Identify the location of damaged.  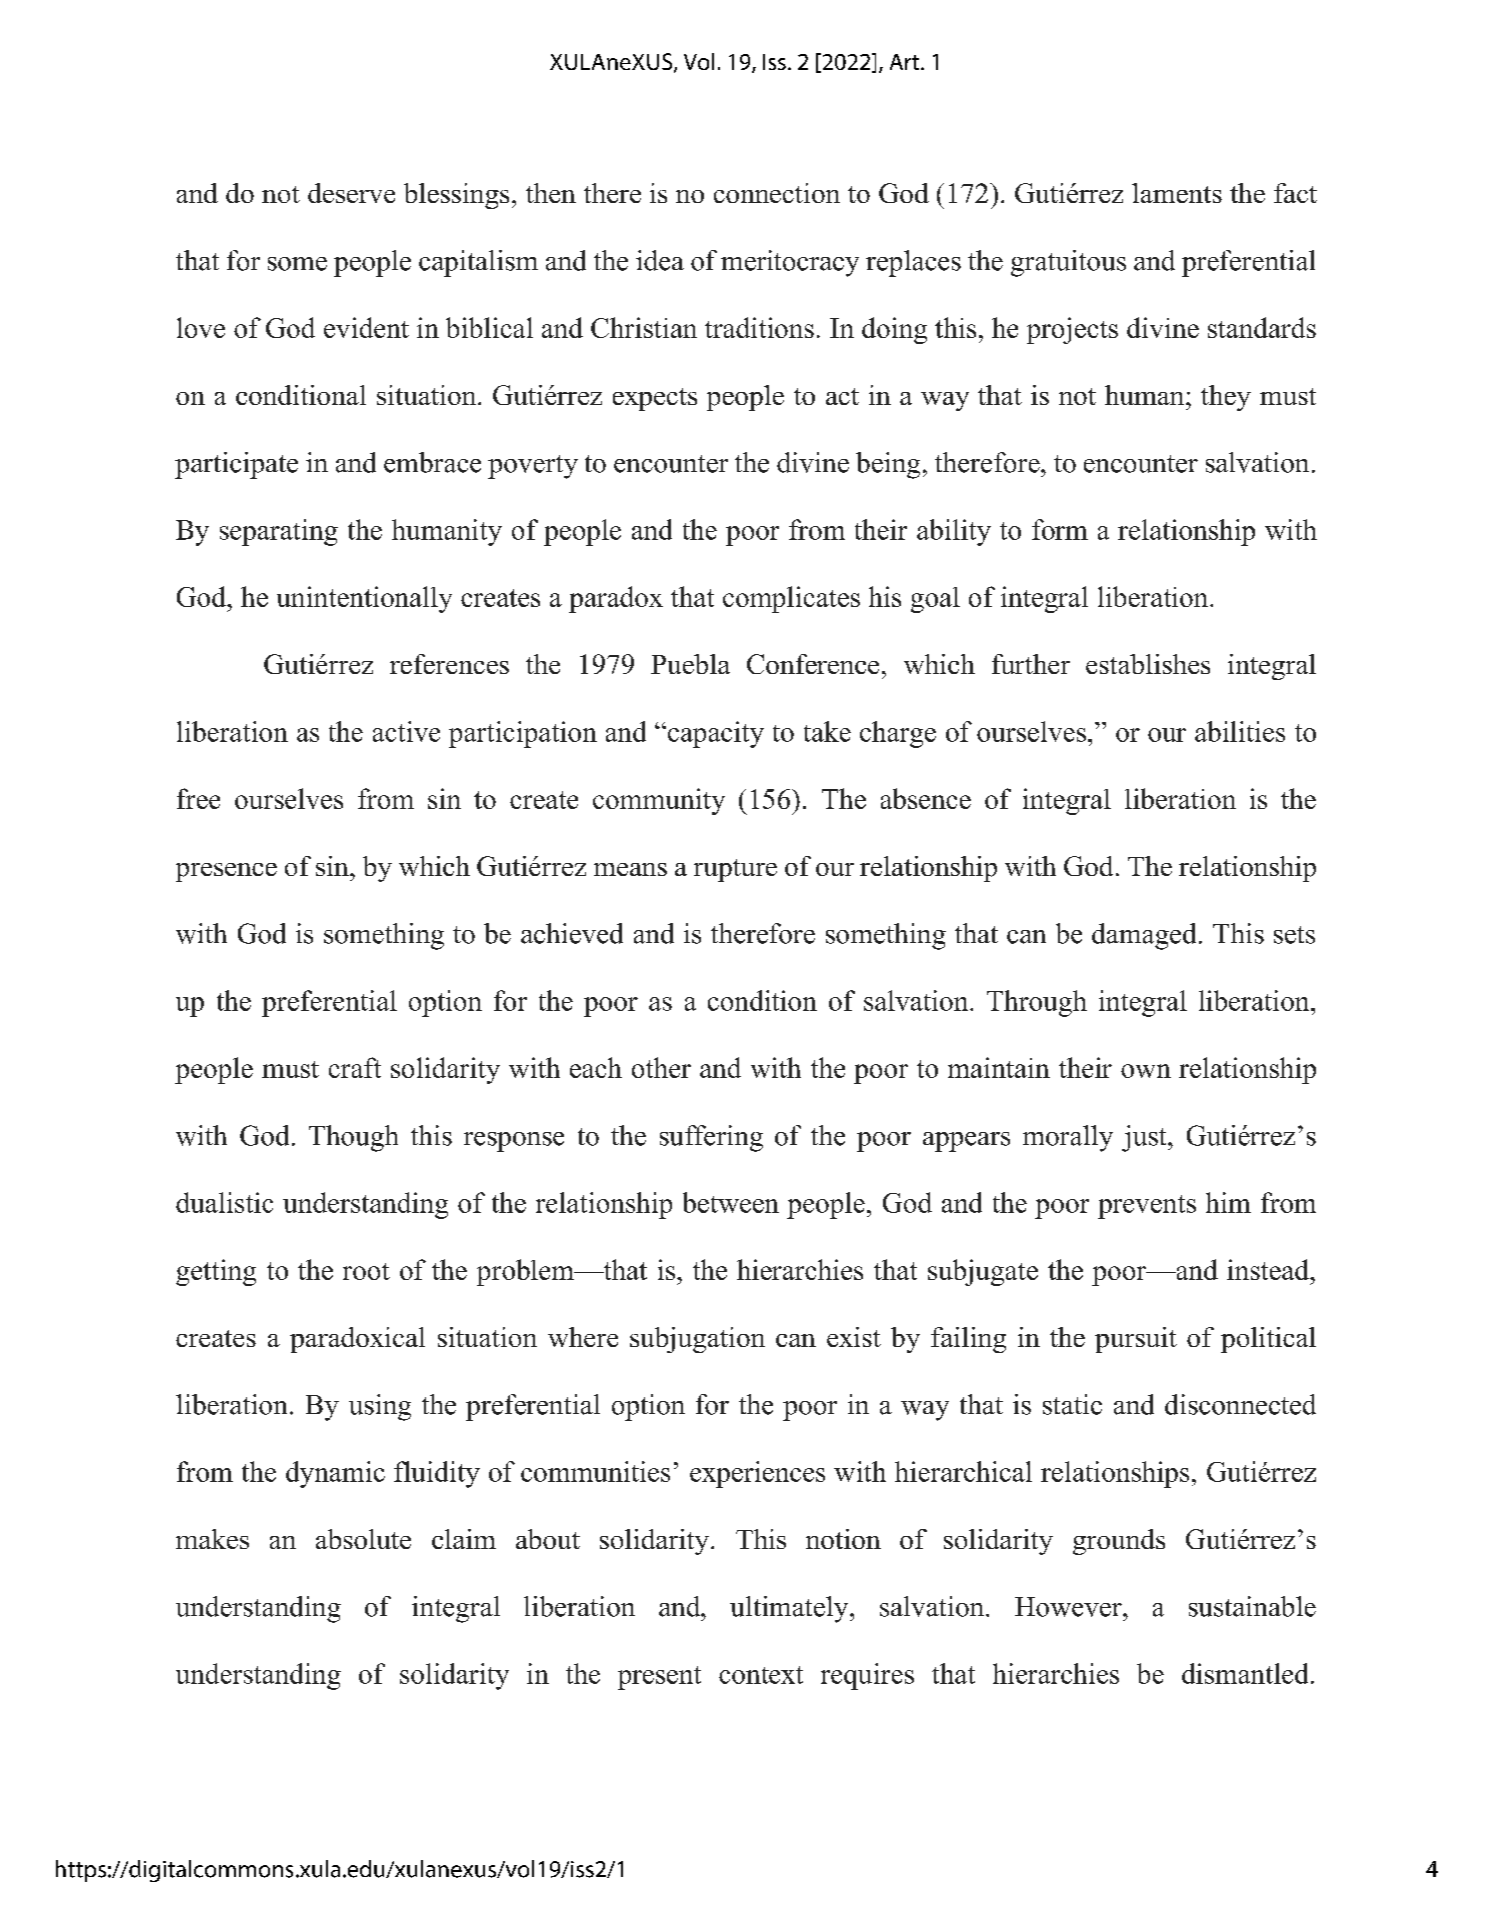
(1144, 936).
